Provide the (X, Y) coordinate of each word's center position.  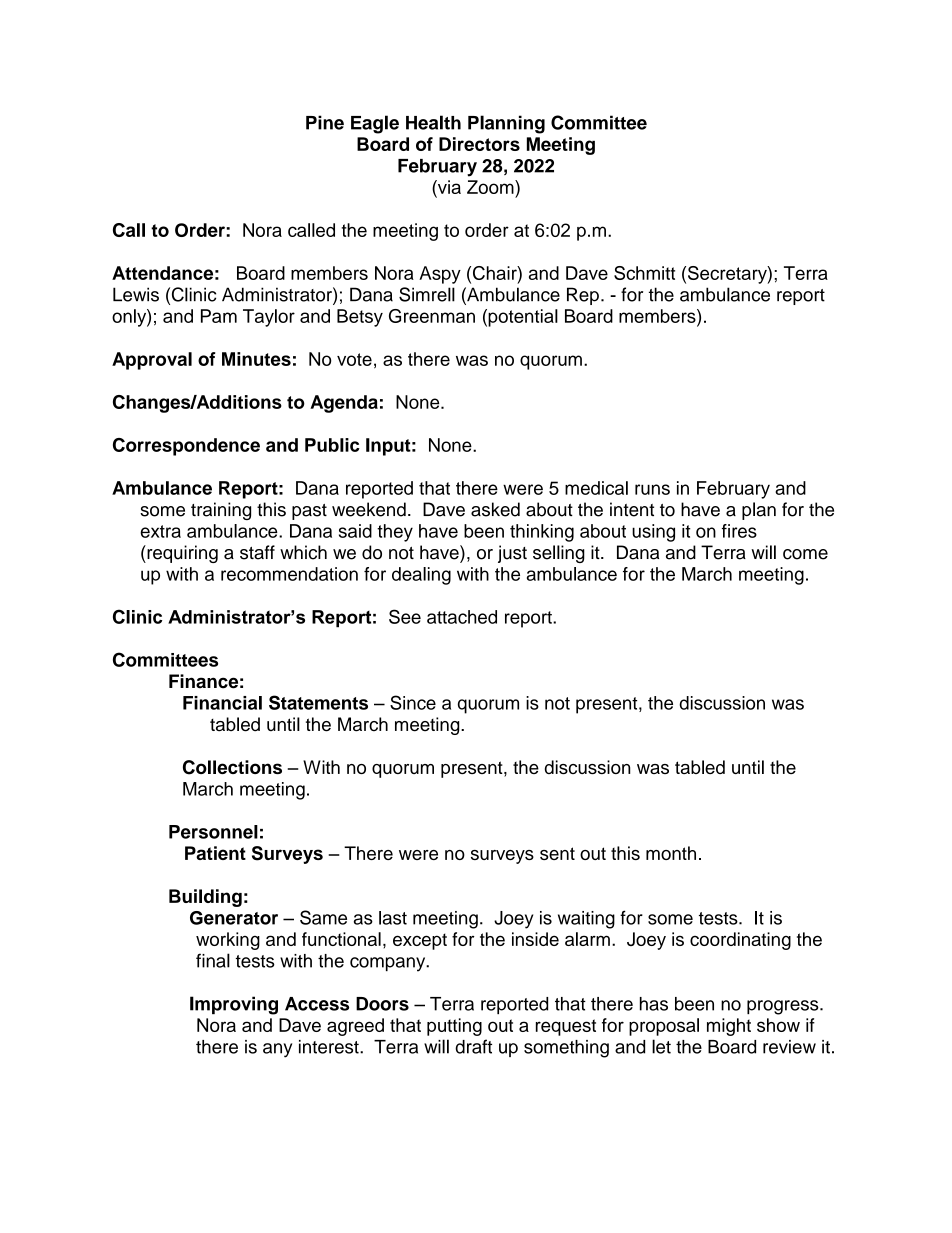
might (729, 1027)
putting (454, 1027)
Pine (325, 122)
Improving (234, 1005)
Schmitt (644, 273)
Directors (479, 144)
